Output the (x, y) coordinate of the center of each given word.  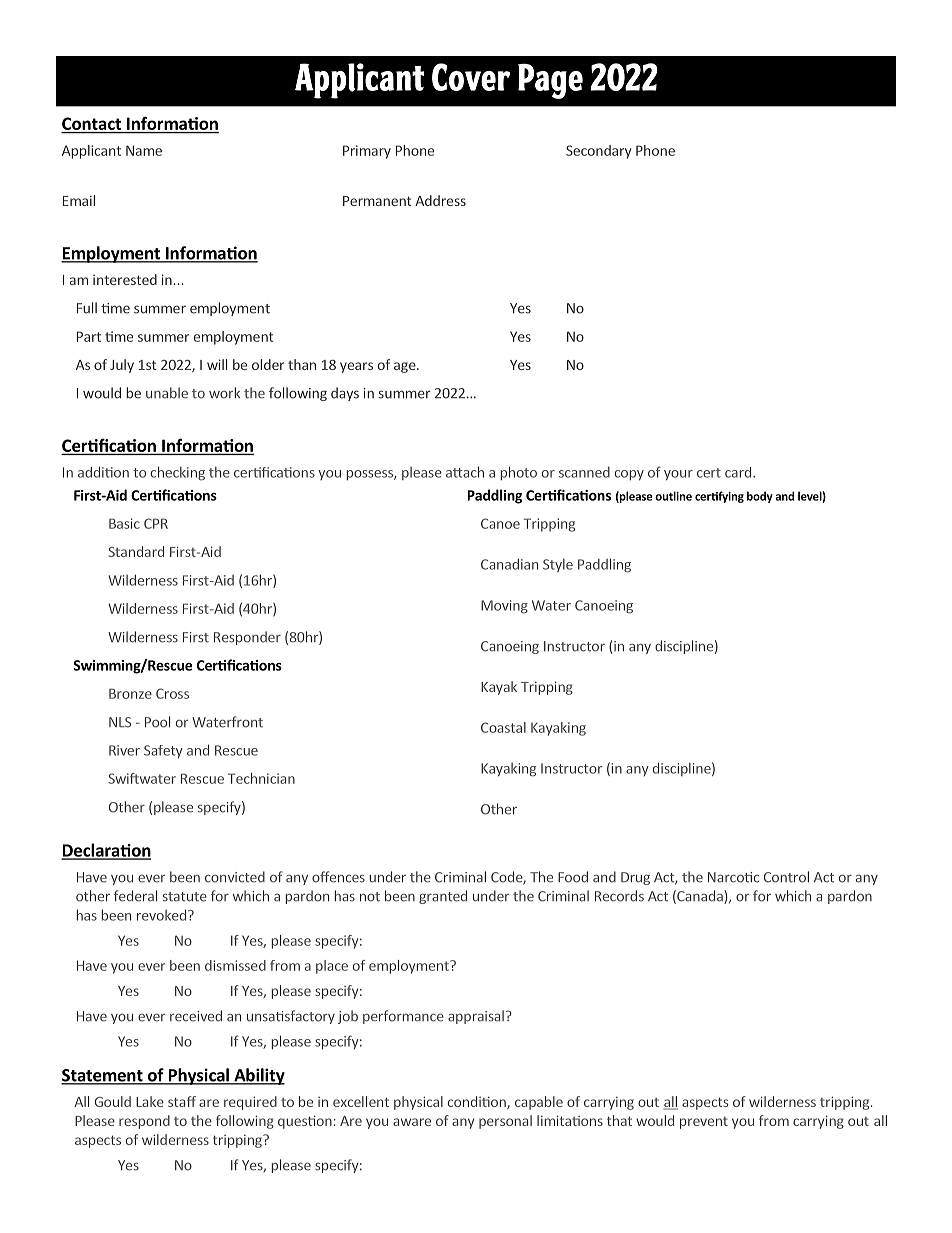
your (678, 475)
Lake (150, 1101)
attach (465, 472)
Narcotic (733, 877)
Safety (163, 751)
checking (178, 473)
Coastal (503, 727)
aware (412, 1122)
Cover (471, 77)
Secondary (599, 152)
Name (144, 150)
